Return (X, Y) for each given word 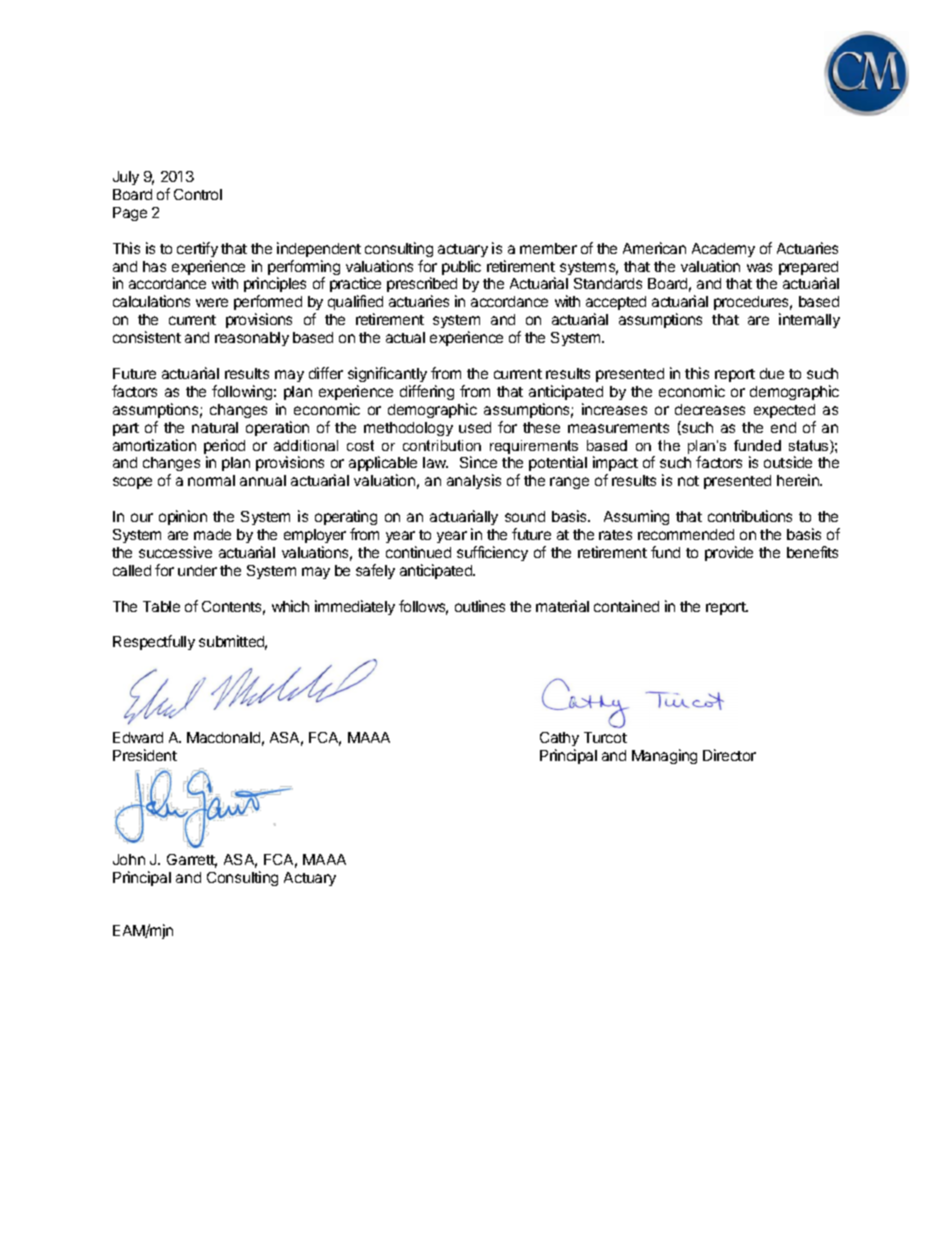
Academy (723, 250)
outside (788, 462)
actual (405, 337)
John (129, 859)
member (548, 248)
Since (478, 462)
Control (198, 194)
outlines (480, 606)
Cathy (559, 739)
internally (809, 320)
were (212, 302)
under (197, 570)
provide (729, 553)
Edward (138, 737)
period (224, 448)
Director (729, 755)
